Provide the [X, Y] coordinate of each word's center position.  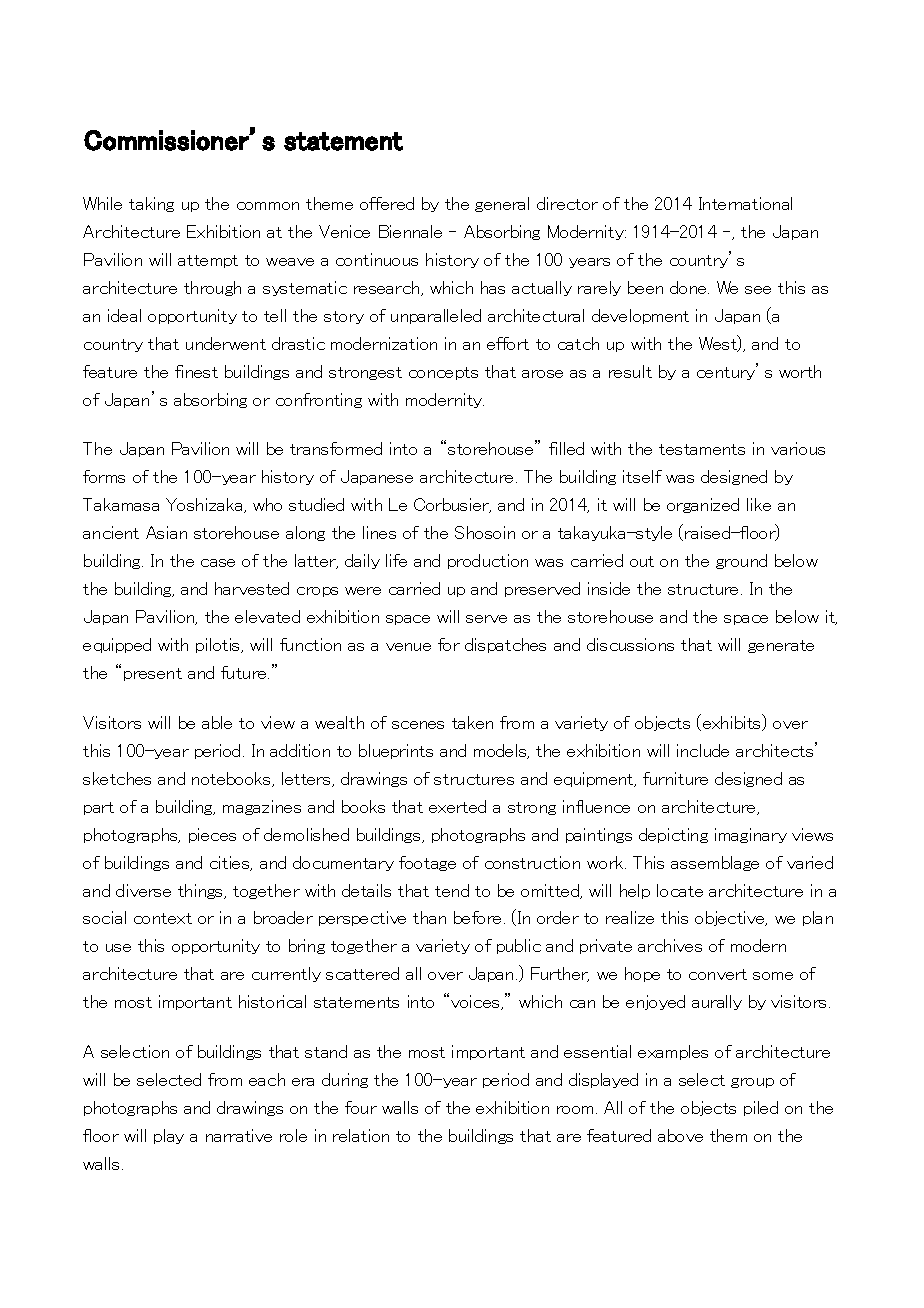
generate [781, 646]
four [361, 1107]
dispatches [505, 645]
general [502, 204]
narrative [239, 1135]
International [745, 203]
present [153, 674]
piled [761, 1108]
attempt [208, 261]
